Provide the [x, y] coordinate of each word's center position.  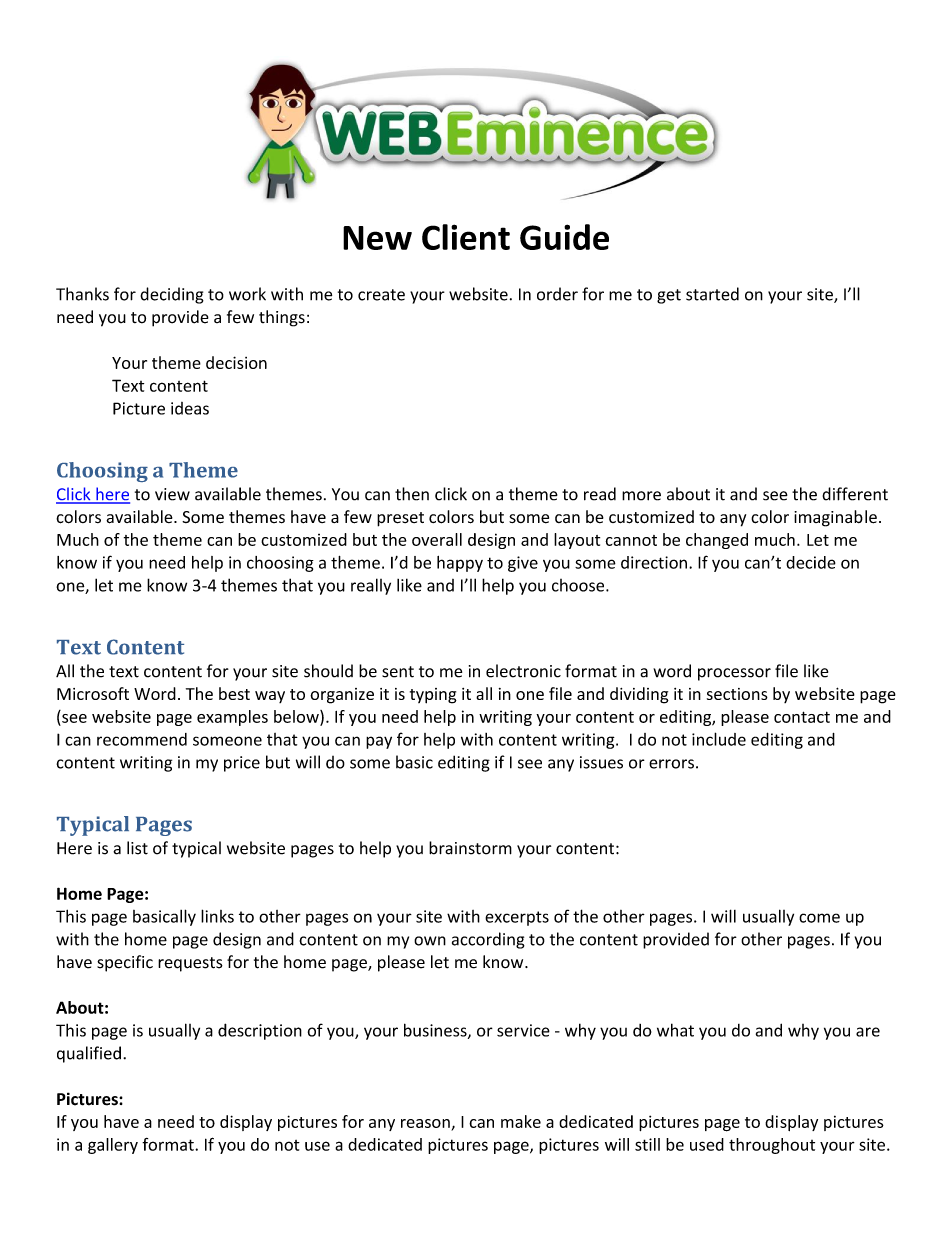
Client [466, 237]
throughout [772, 1146]
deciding [172, 295]
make [521, 1121]
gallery [113, 1146]
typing [433, 696]
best [234, 693]
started [712, 294]
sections [737, 694]
